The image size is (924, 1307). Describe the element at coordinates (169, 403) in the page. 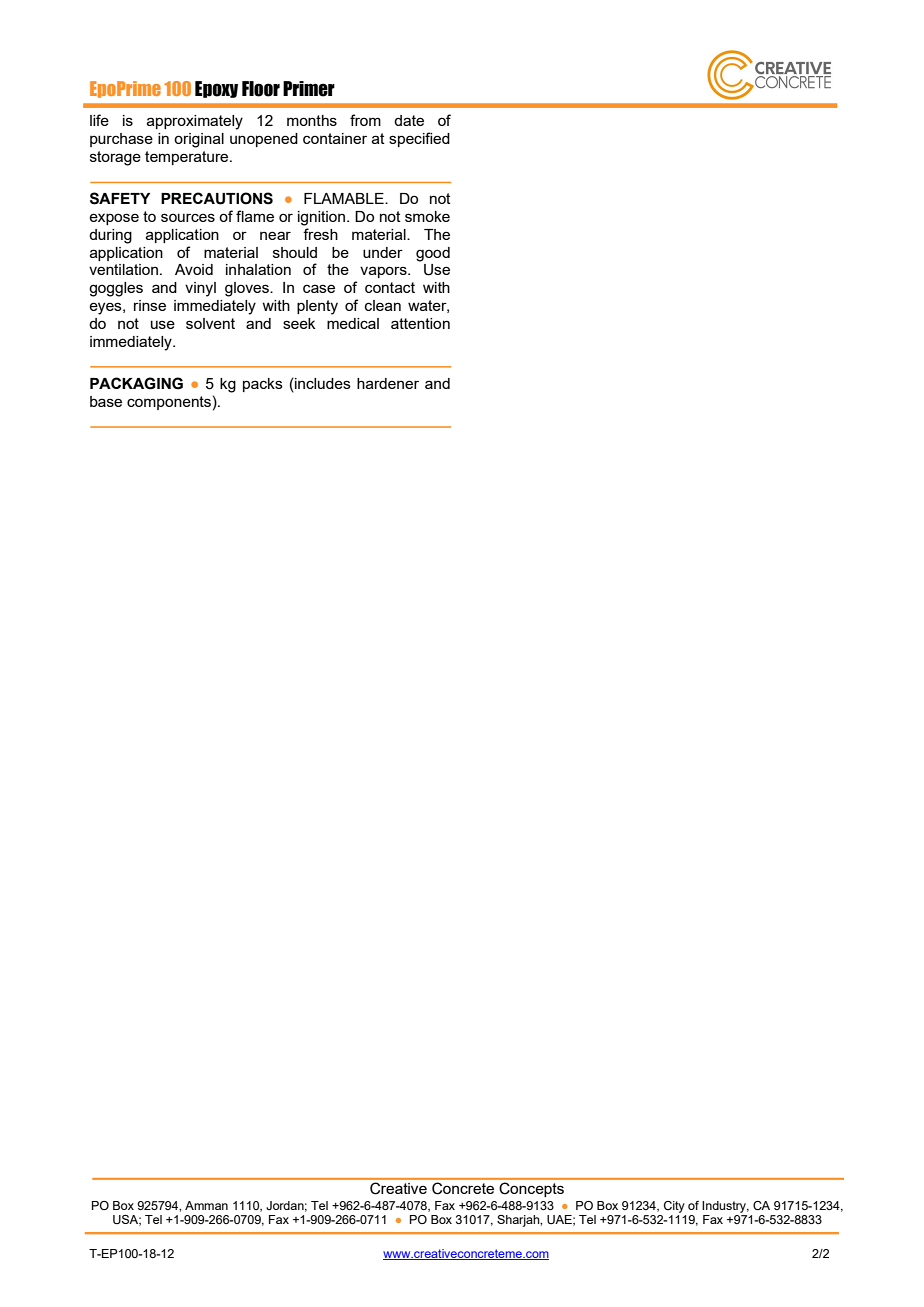

I see `components` at that location.
